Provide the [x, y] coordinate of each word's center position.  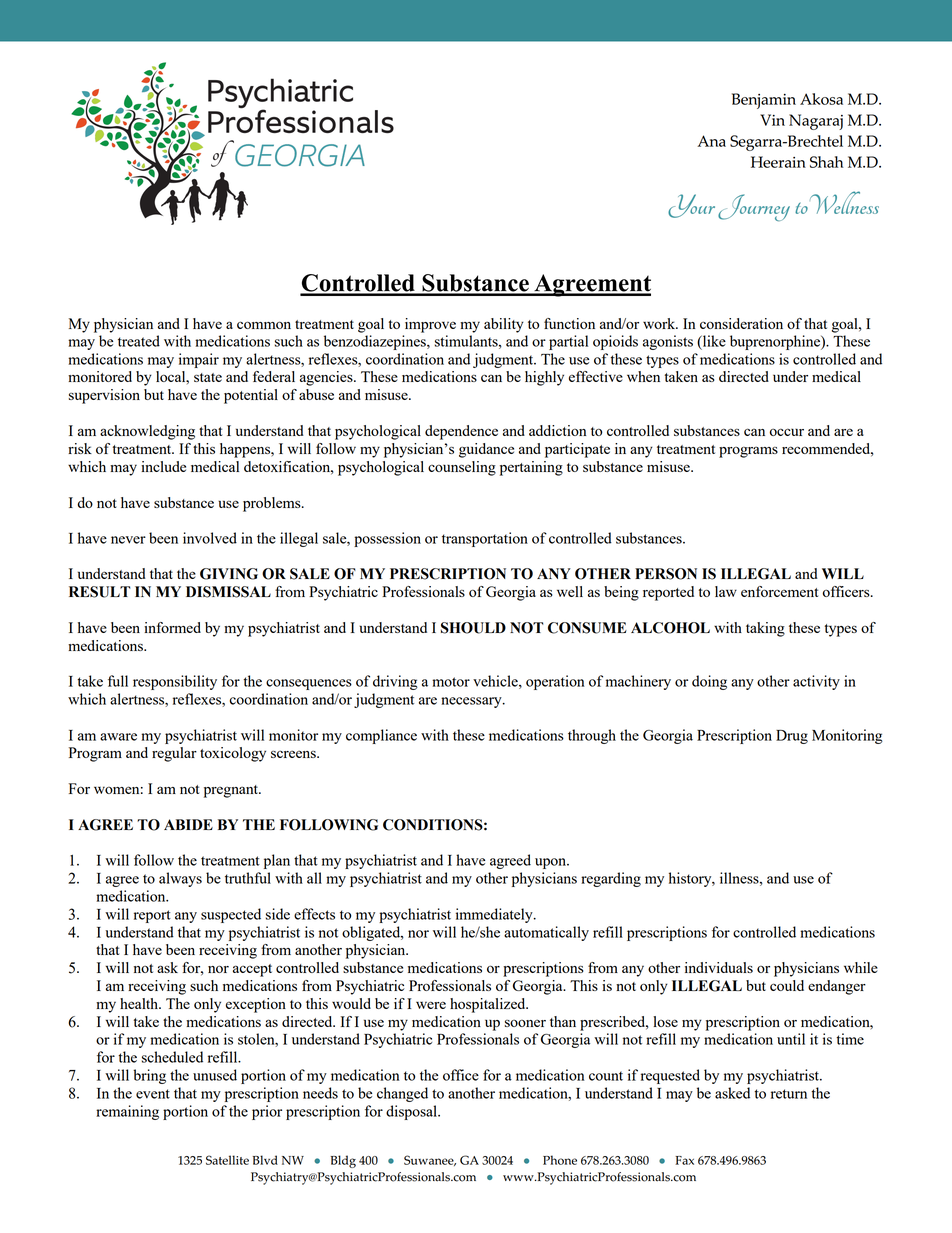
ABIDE [188, 824]
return [789, 1094]
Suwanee [430, 1160]
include [163, 466]
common [264, 325]
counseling [462, 468]
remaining [127, 1112]
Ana [711, 141]
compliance [381, 736]
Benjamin [764, 101]
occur [787, 432]
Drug [792, 737]
